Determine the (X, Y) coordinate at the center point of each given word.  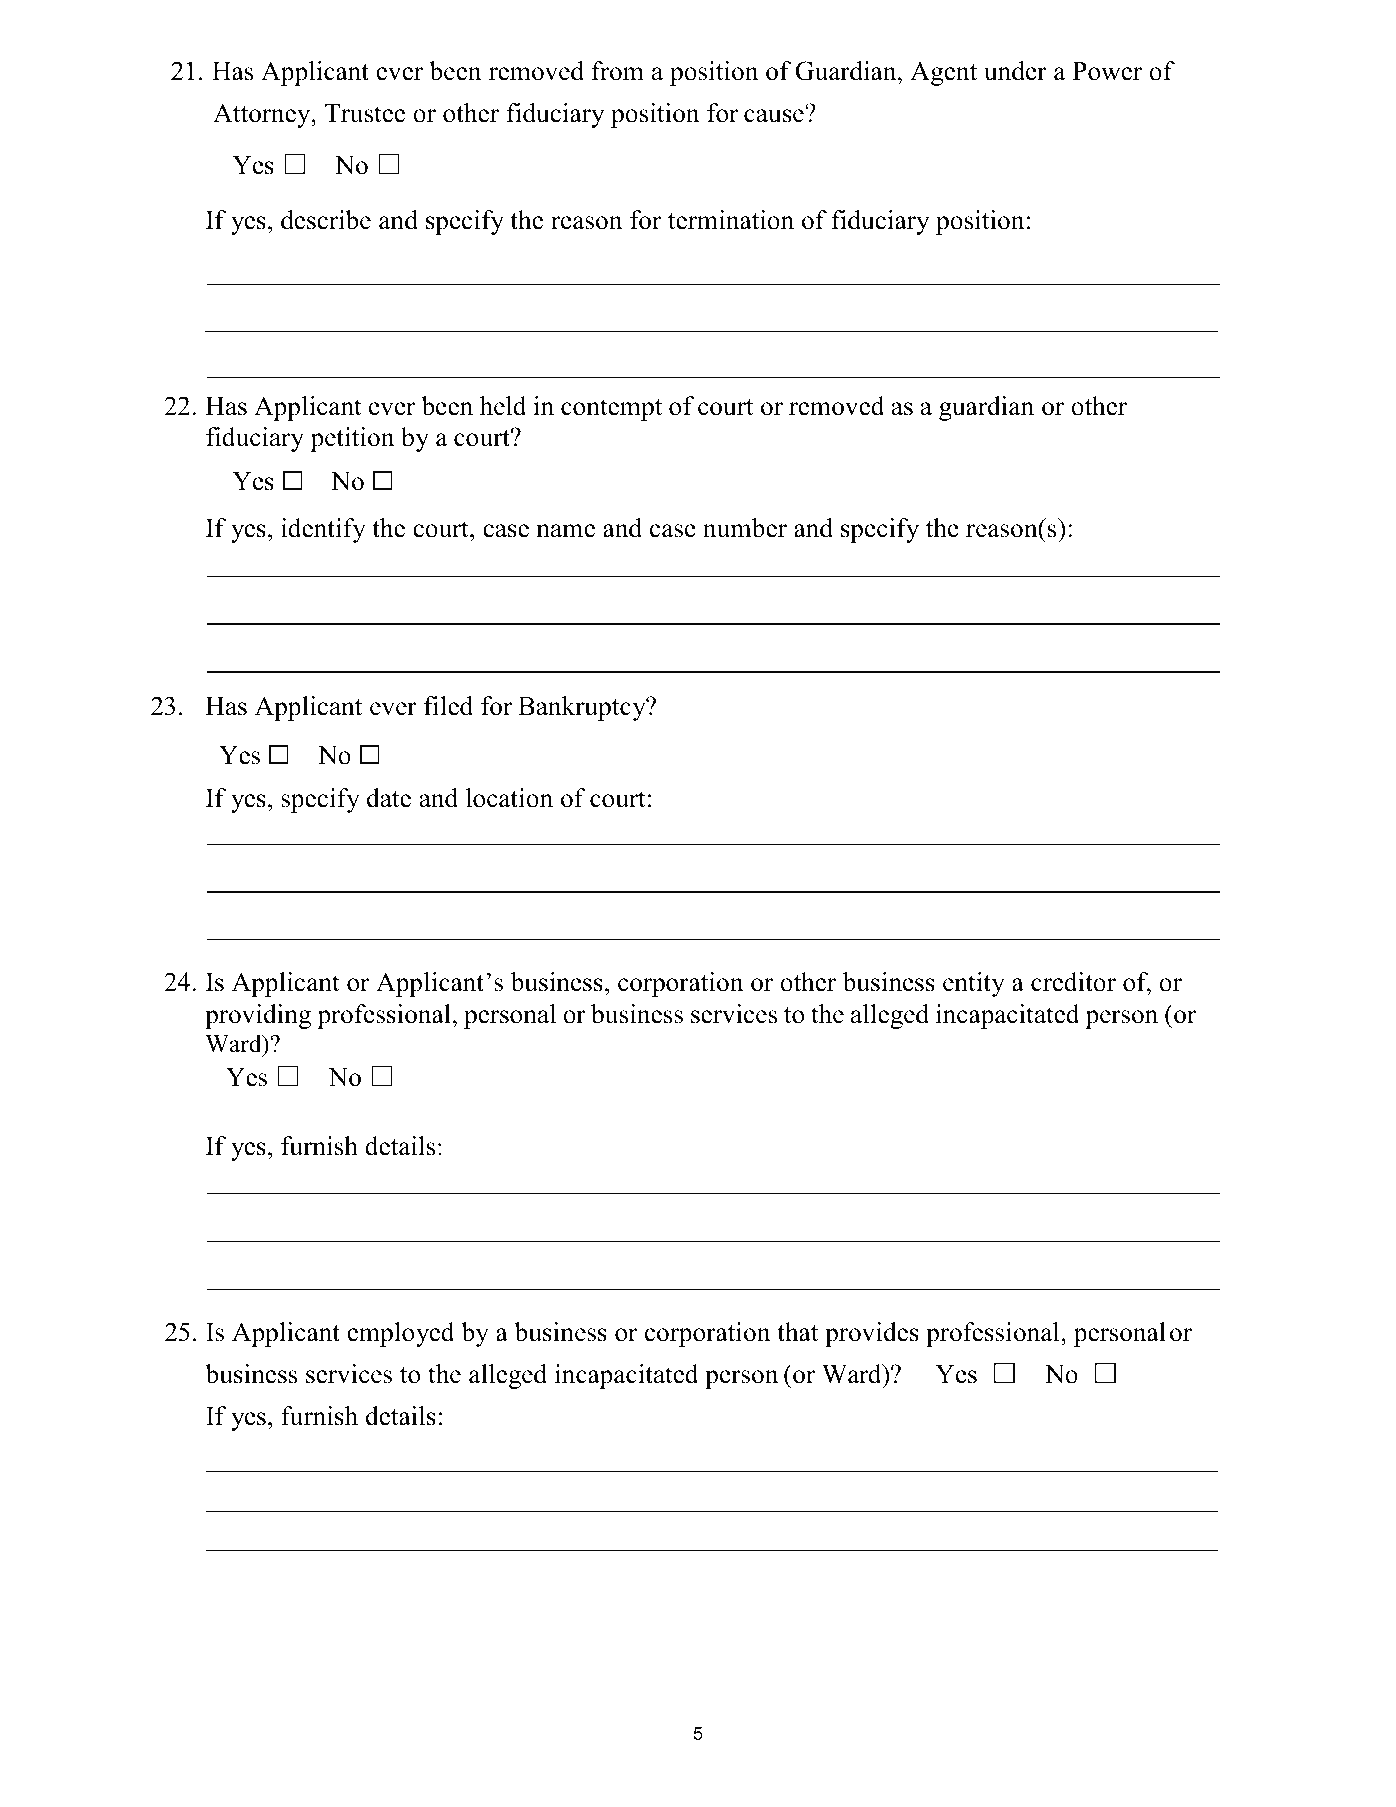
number (745, 528)
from (618, 71)
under (1015, 71)
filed (448, 706)
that (797, 1332)
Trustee (365, 113)
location (509, 798)
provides (872, 1334)
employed (401, 1334)
